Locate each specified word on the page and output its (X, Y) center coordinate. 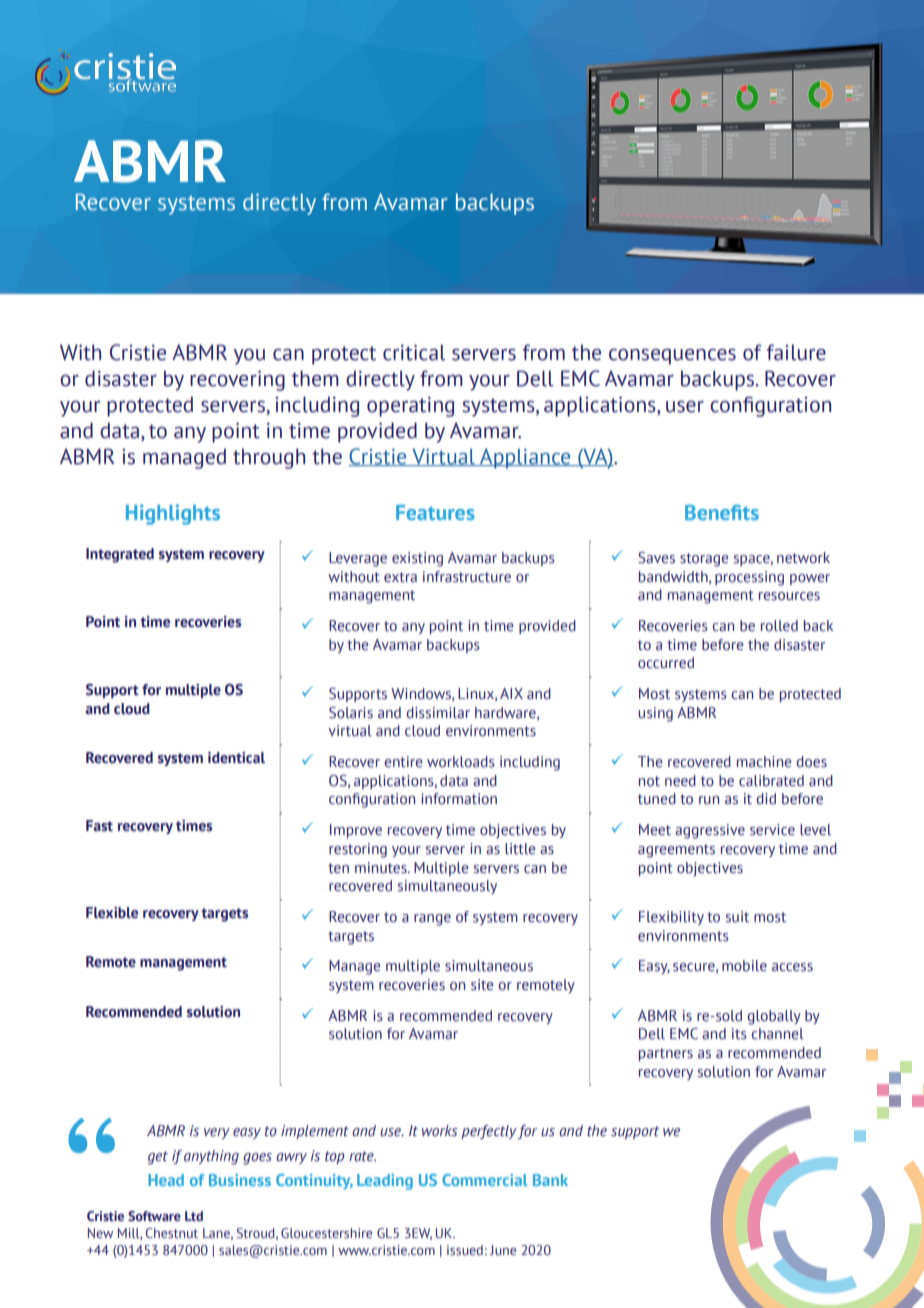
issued (465, 1250)
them (315, 378)
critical (414, 352)
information (459, 799)
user (685, 407)
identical (236, 758)
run (709, 800)
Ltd (194, 1216)
